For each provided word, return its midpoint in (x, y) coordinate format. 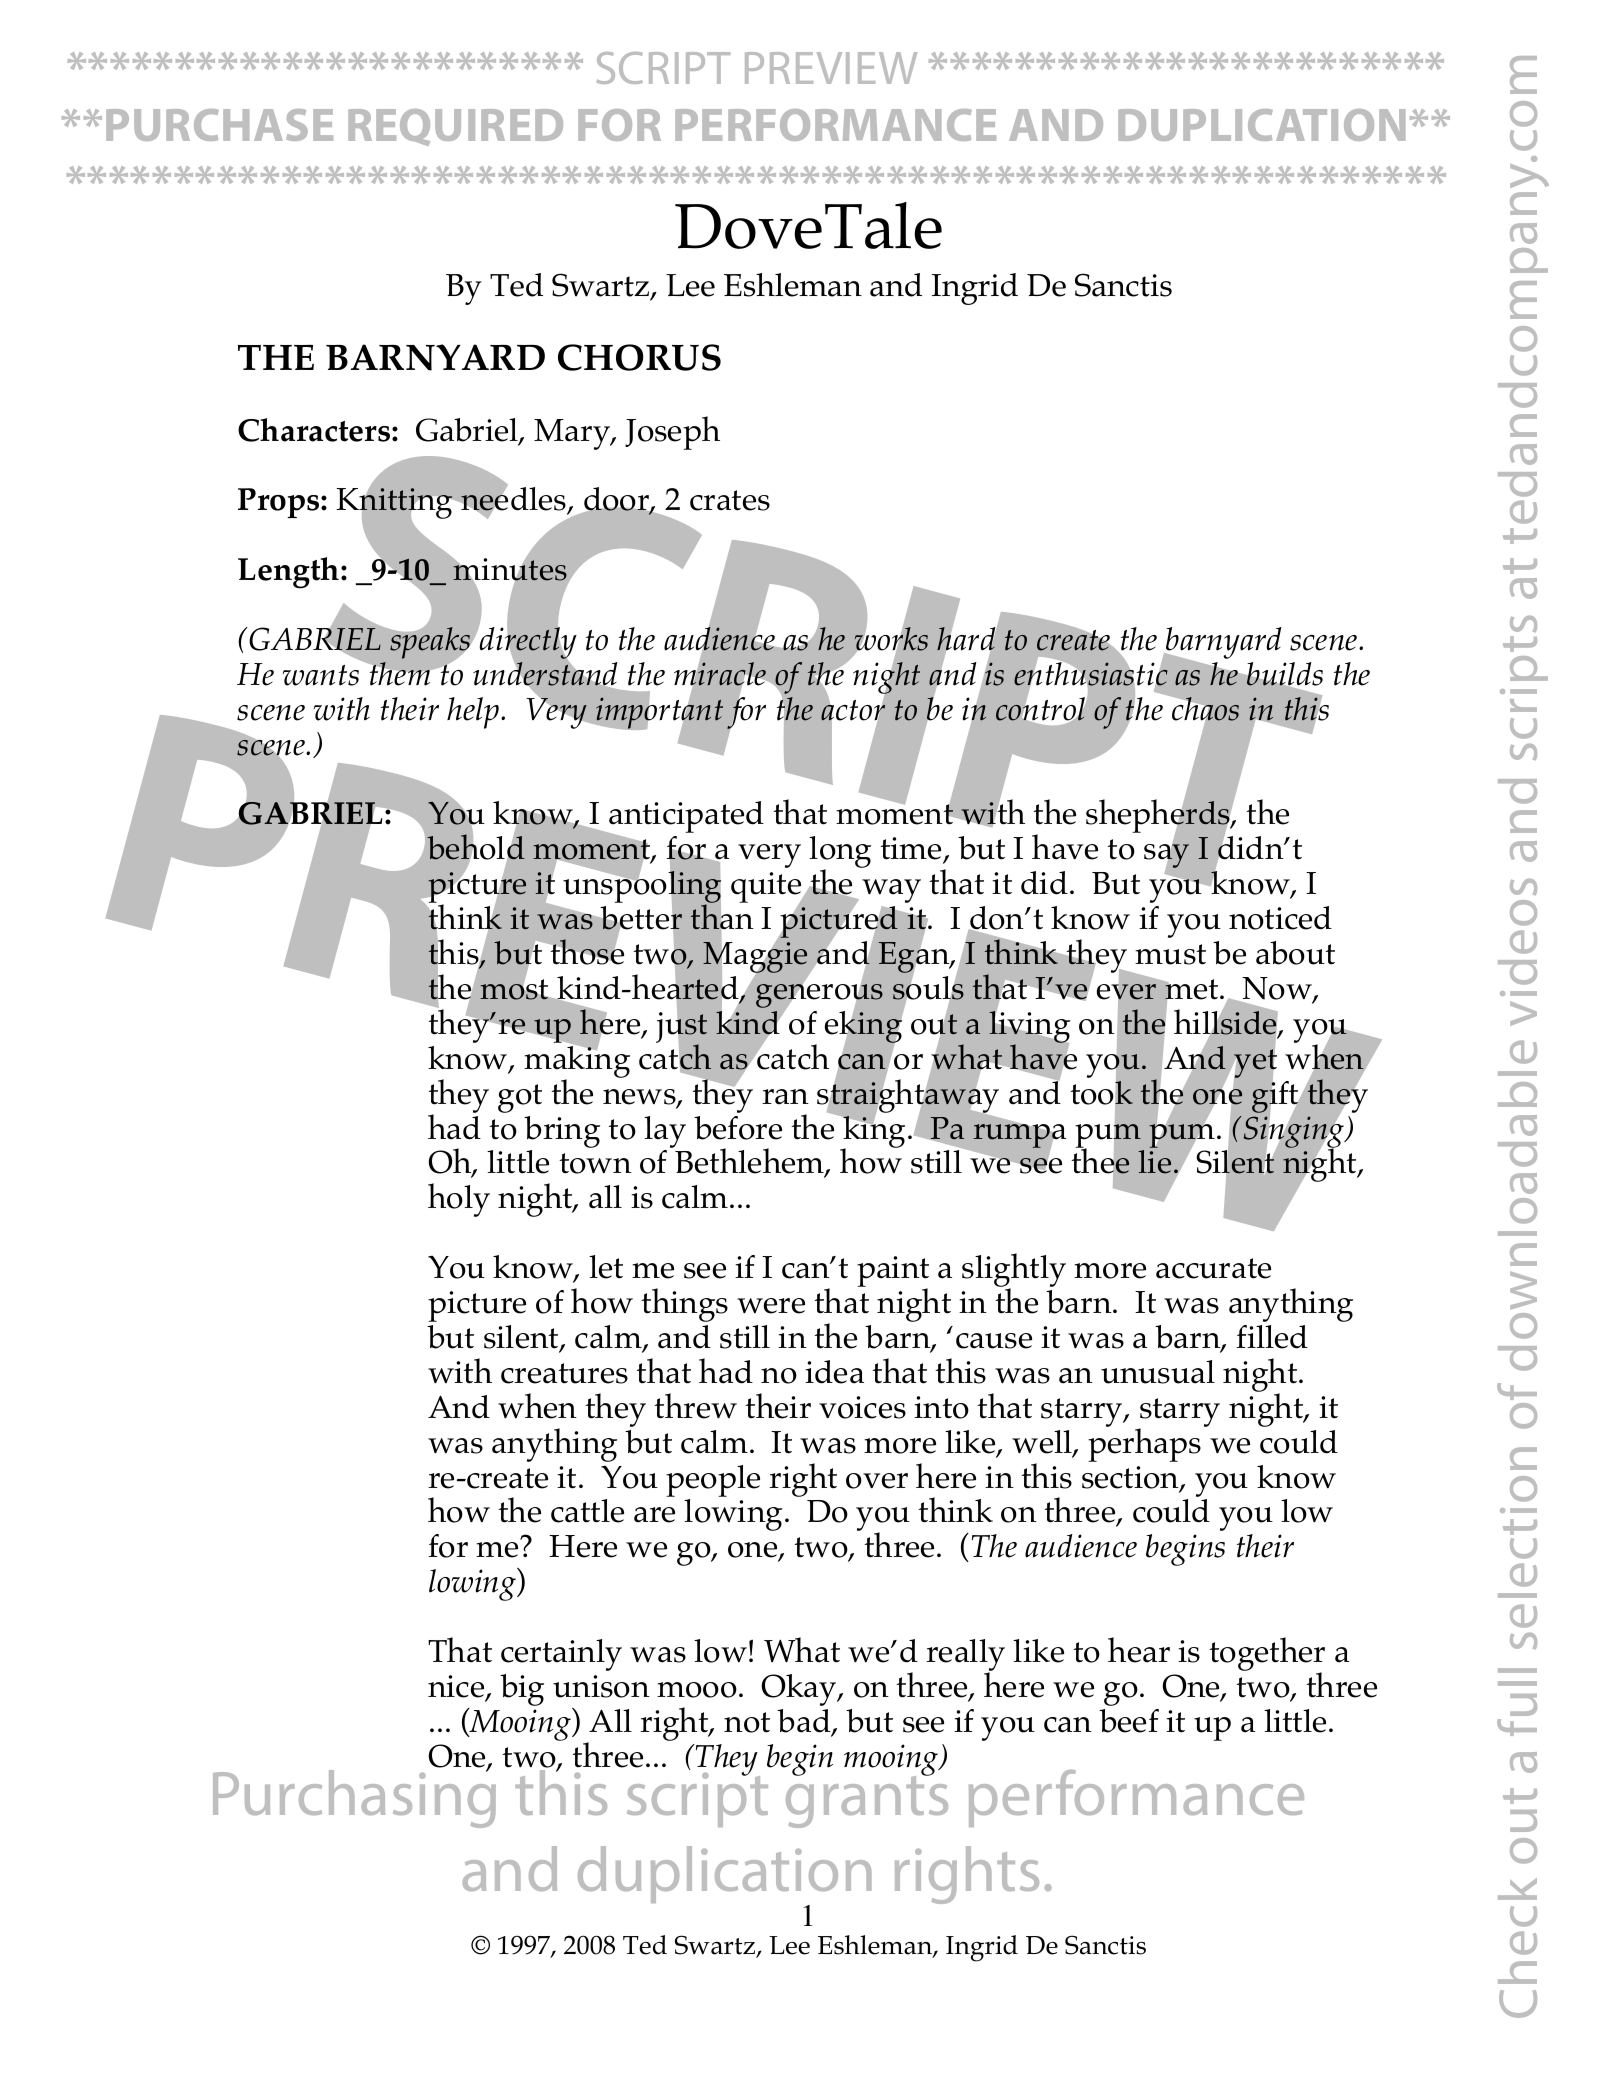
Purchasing (354, 1798)
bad (805, 1722)
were (771, 1306)
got (520, 1098)
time (912, 850)
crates (730, 500)
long (840, 853)
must (1170, 954)
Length (290, 573)
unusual (1158, 1372)
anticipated (685, 818)
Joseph (672, 433)
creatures (564, 1373)
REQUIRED (455, 127)
